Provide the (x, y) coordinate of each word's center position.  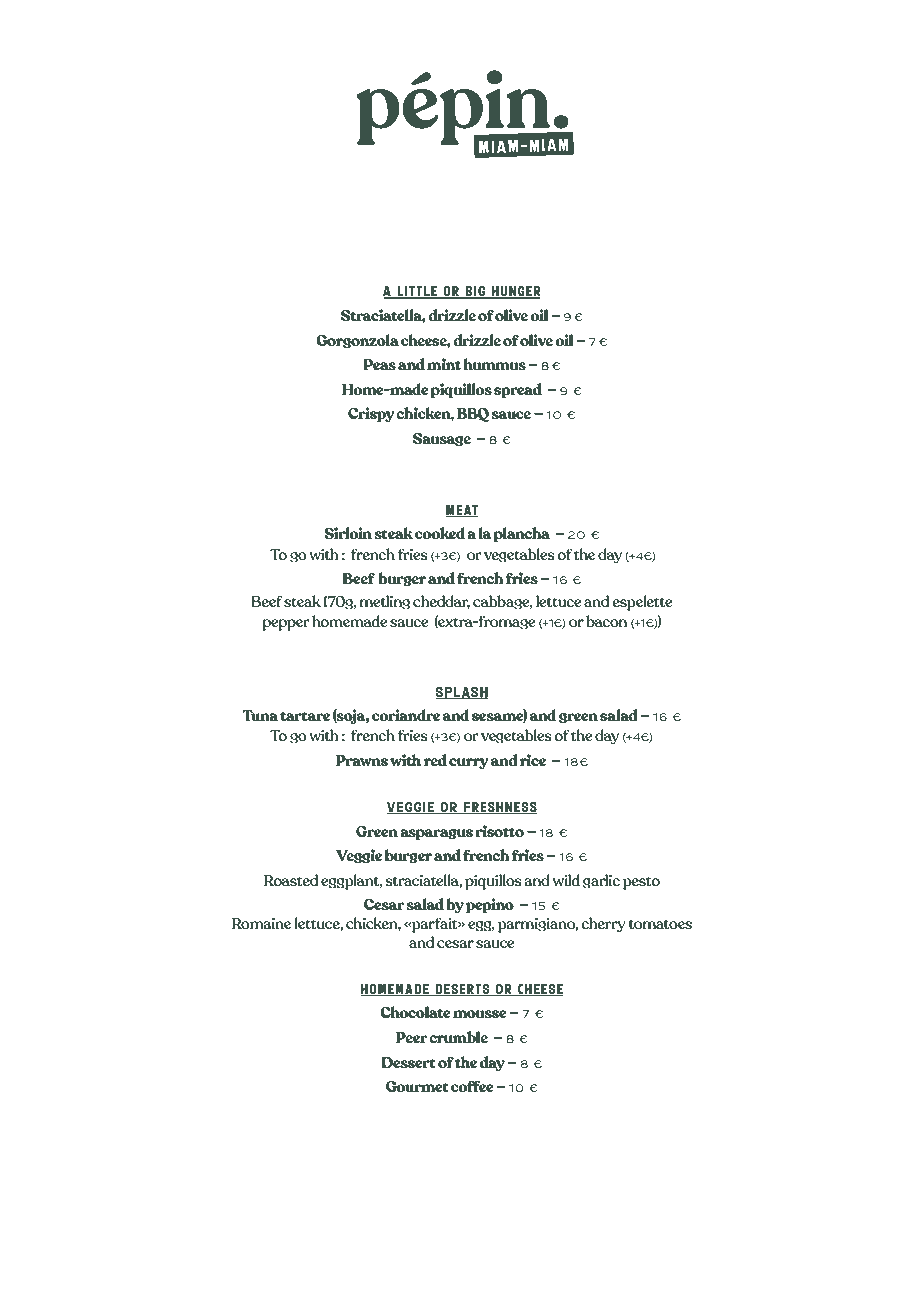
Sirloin (348, 533)
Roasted (291, 880)
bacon (606, 621)
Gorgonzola (357, 341)
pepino (490, 906)
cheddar (441, 602)
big (475, 292)
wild (566, 880)
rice (533, 760)
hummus (494, 364)
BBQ (473, 415)
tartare (305, 716)
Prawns (362, 760)
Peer (411, 1037)
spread (518, 391)
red (435, 760)
